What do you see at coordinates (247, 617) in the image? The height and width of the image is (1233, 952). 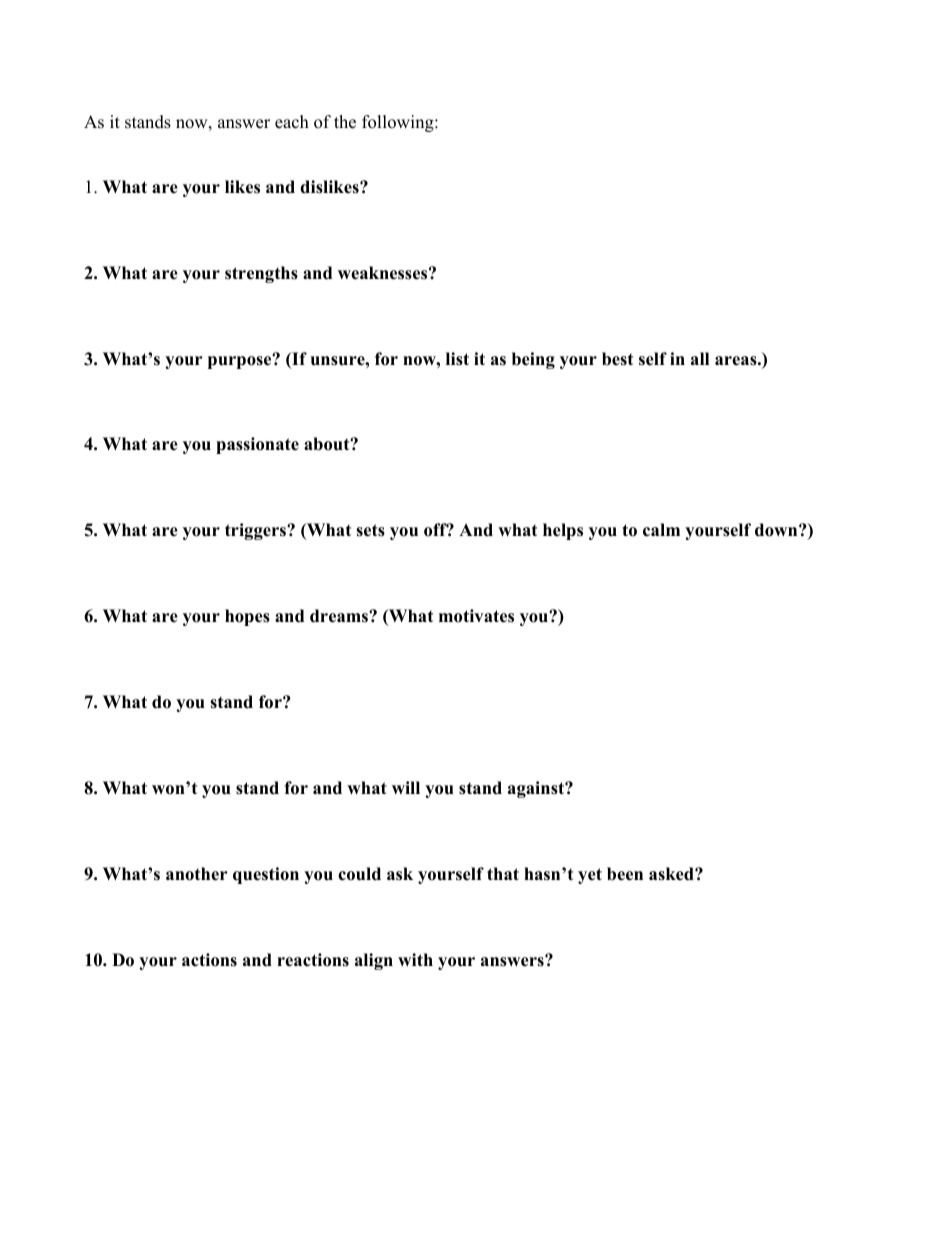 I see `hopes` at bounding box center [247, 617].
